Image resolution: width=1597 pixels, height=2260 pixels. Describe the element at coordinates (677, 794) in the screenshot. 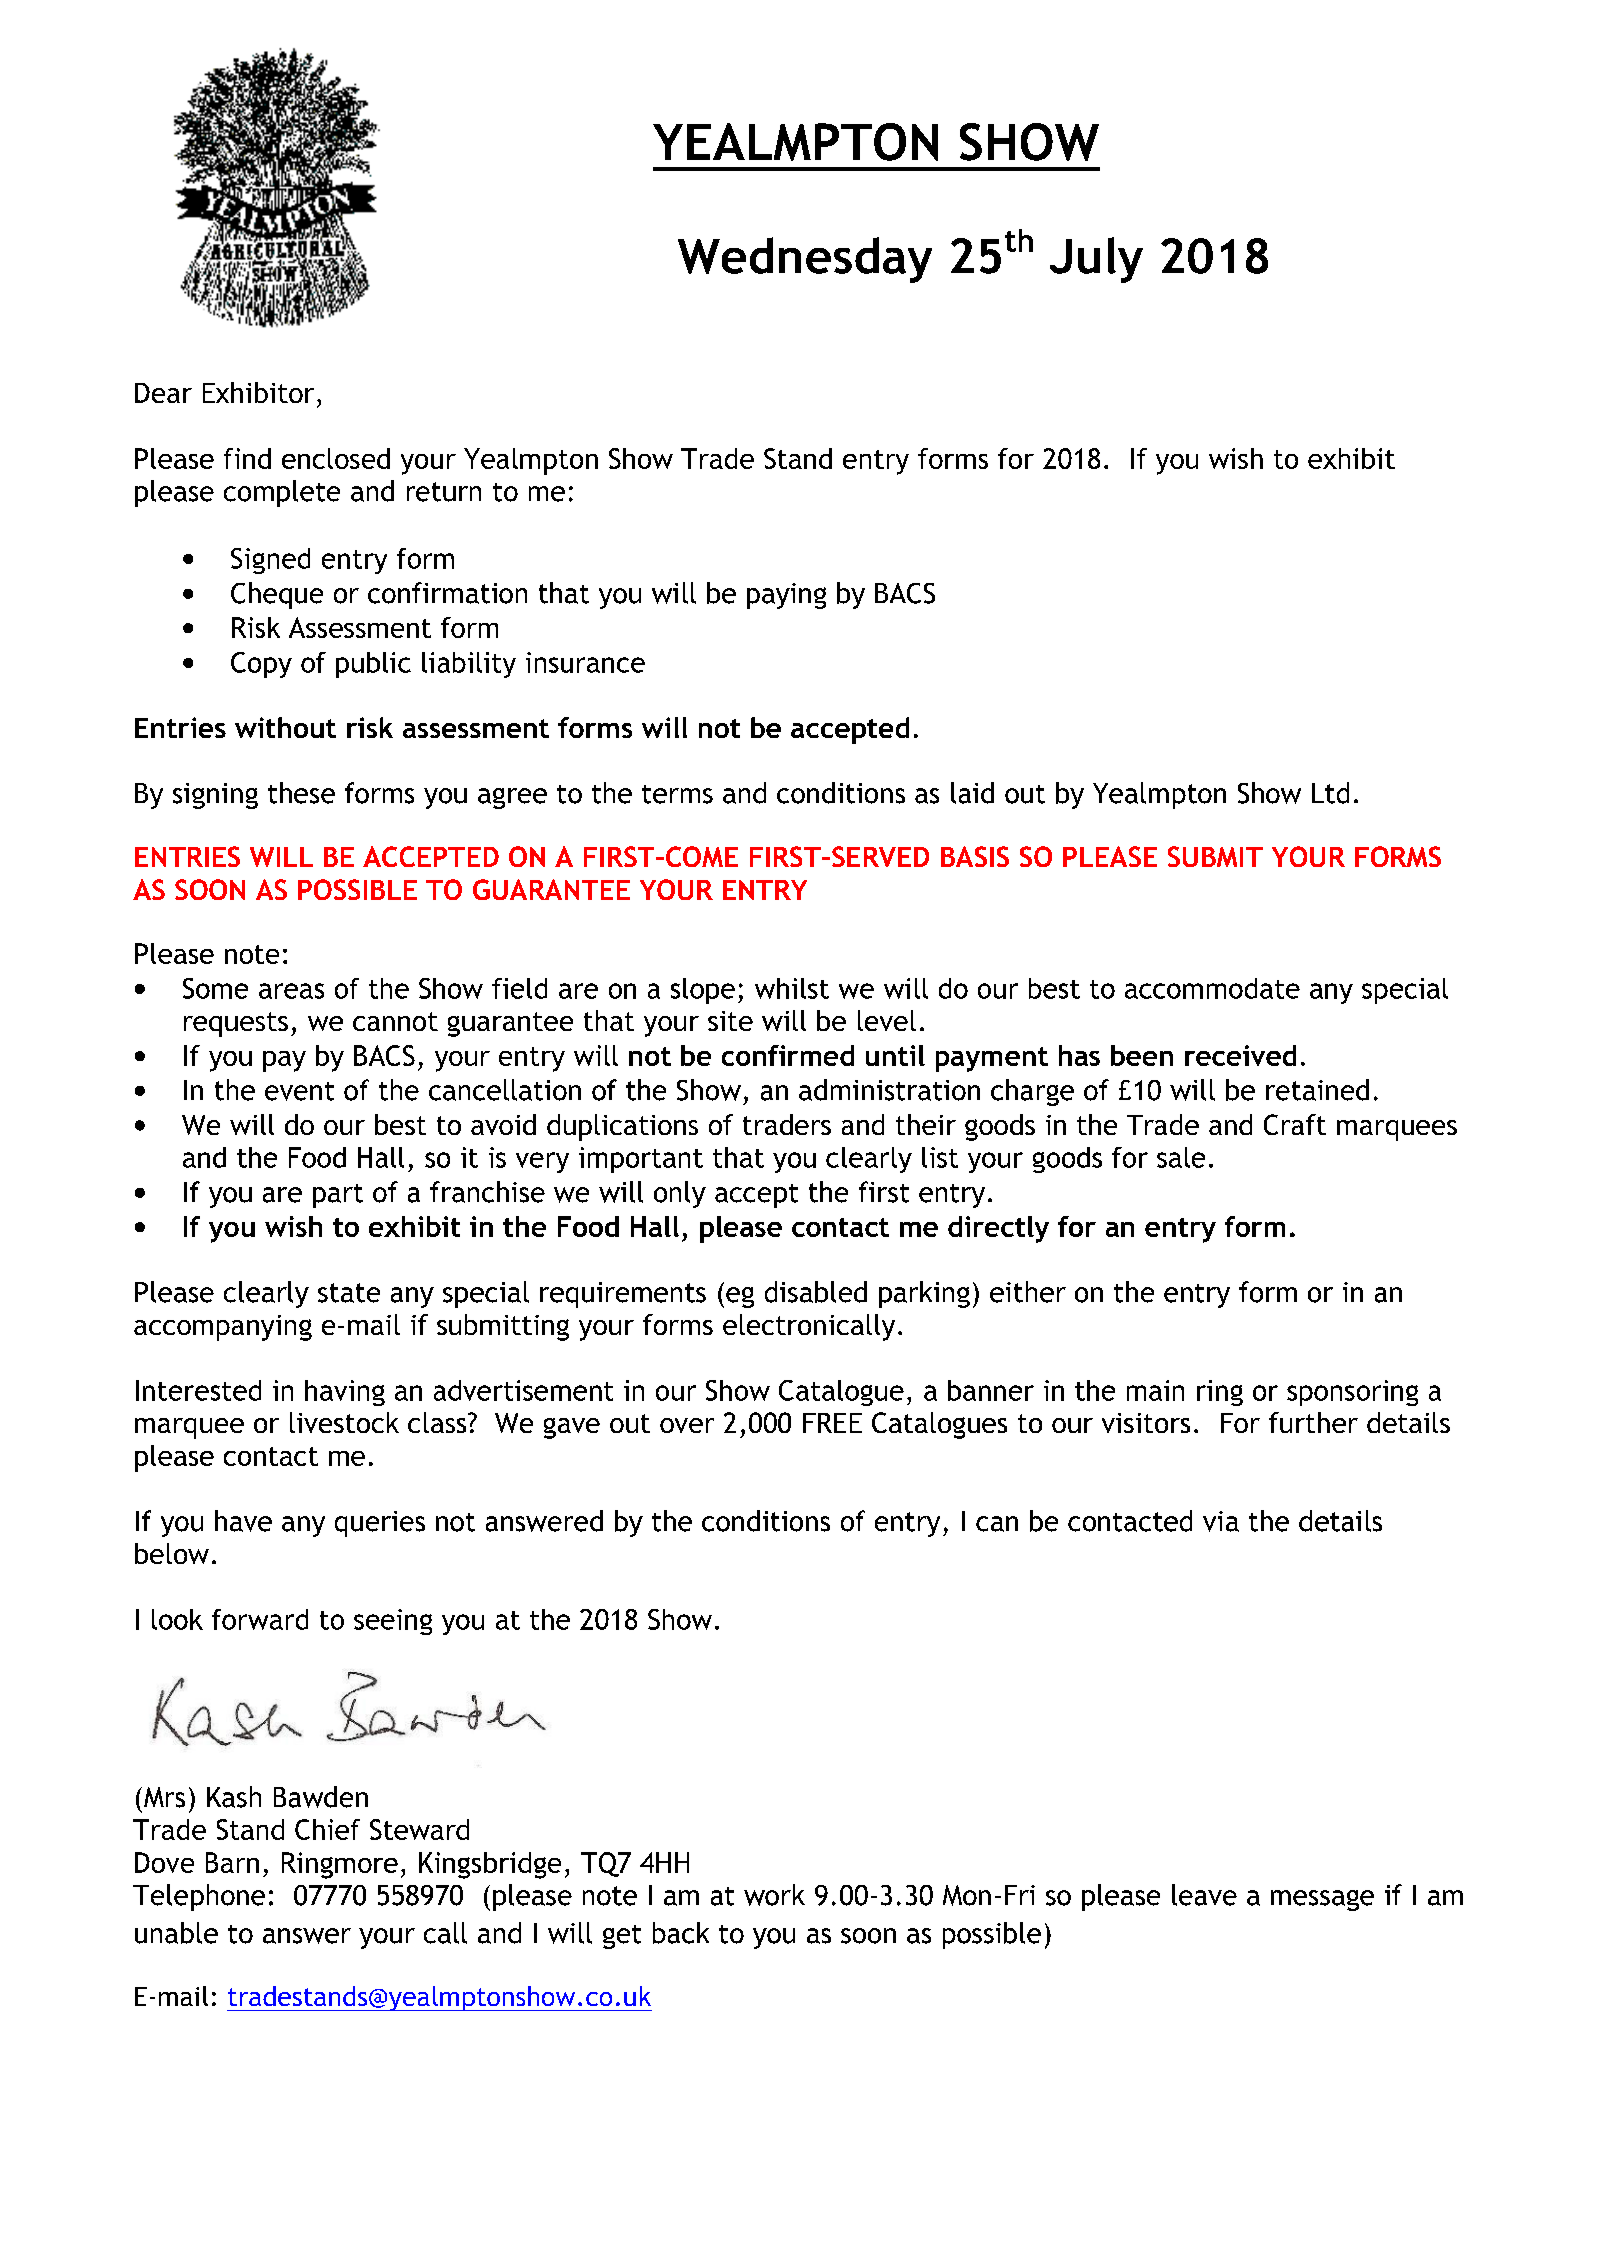

I see `terms` at that location.
